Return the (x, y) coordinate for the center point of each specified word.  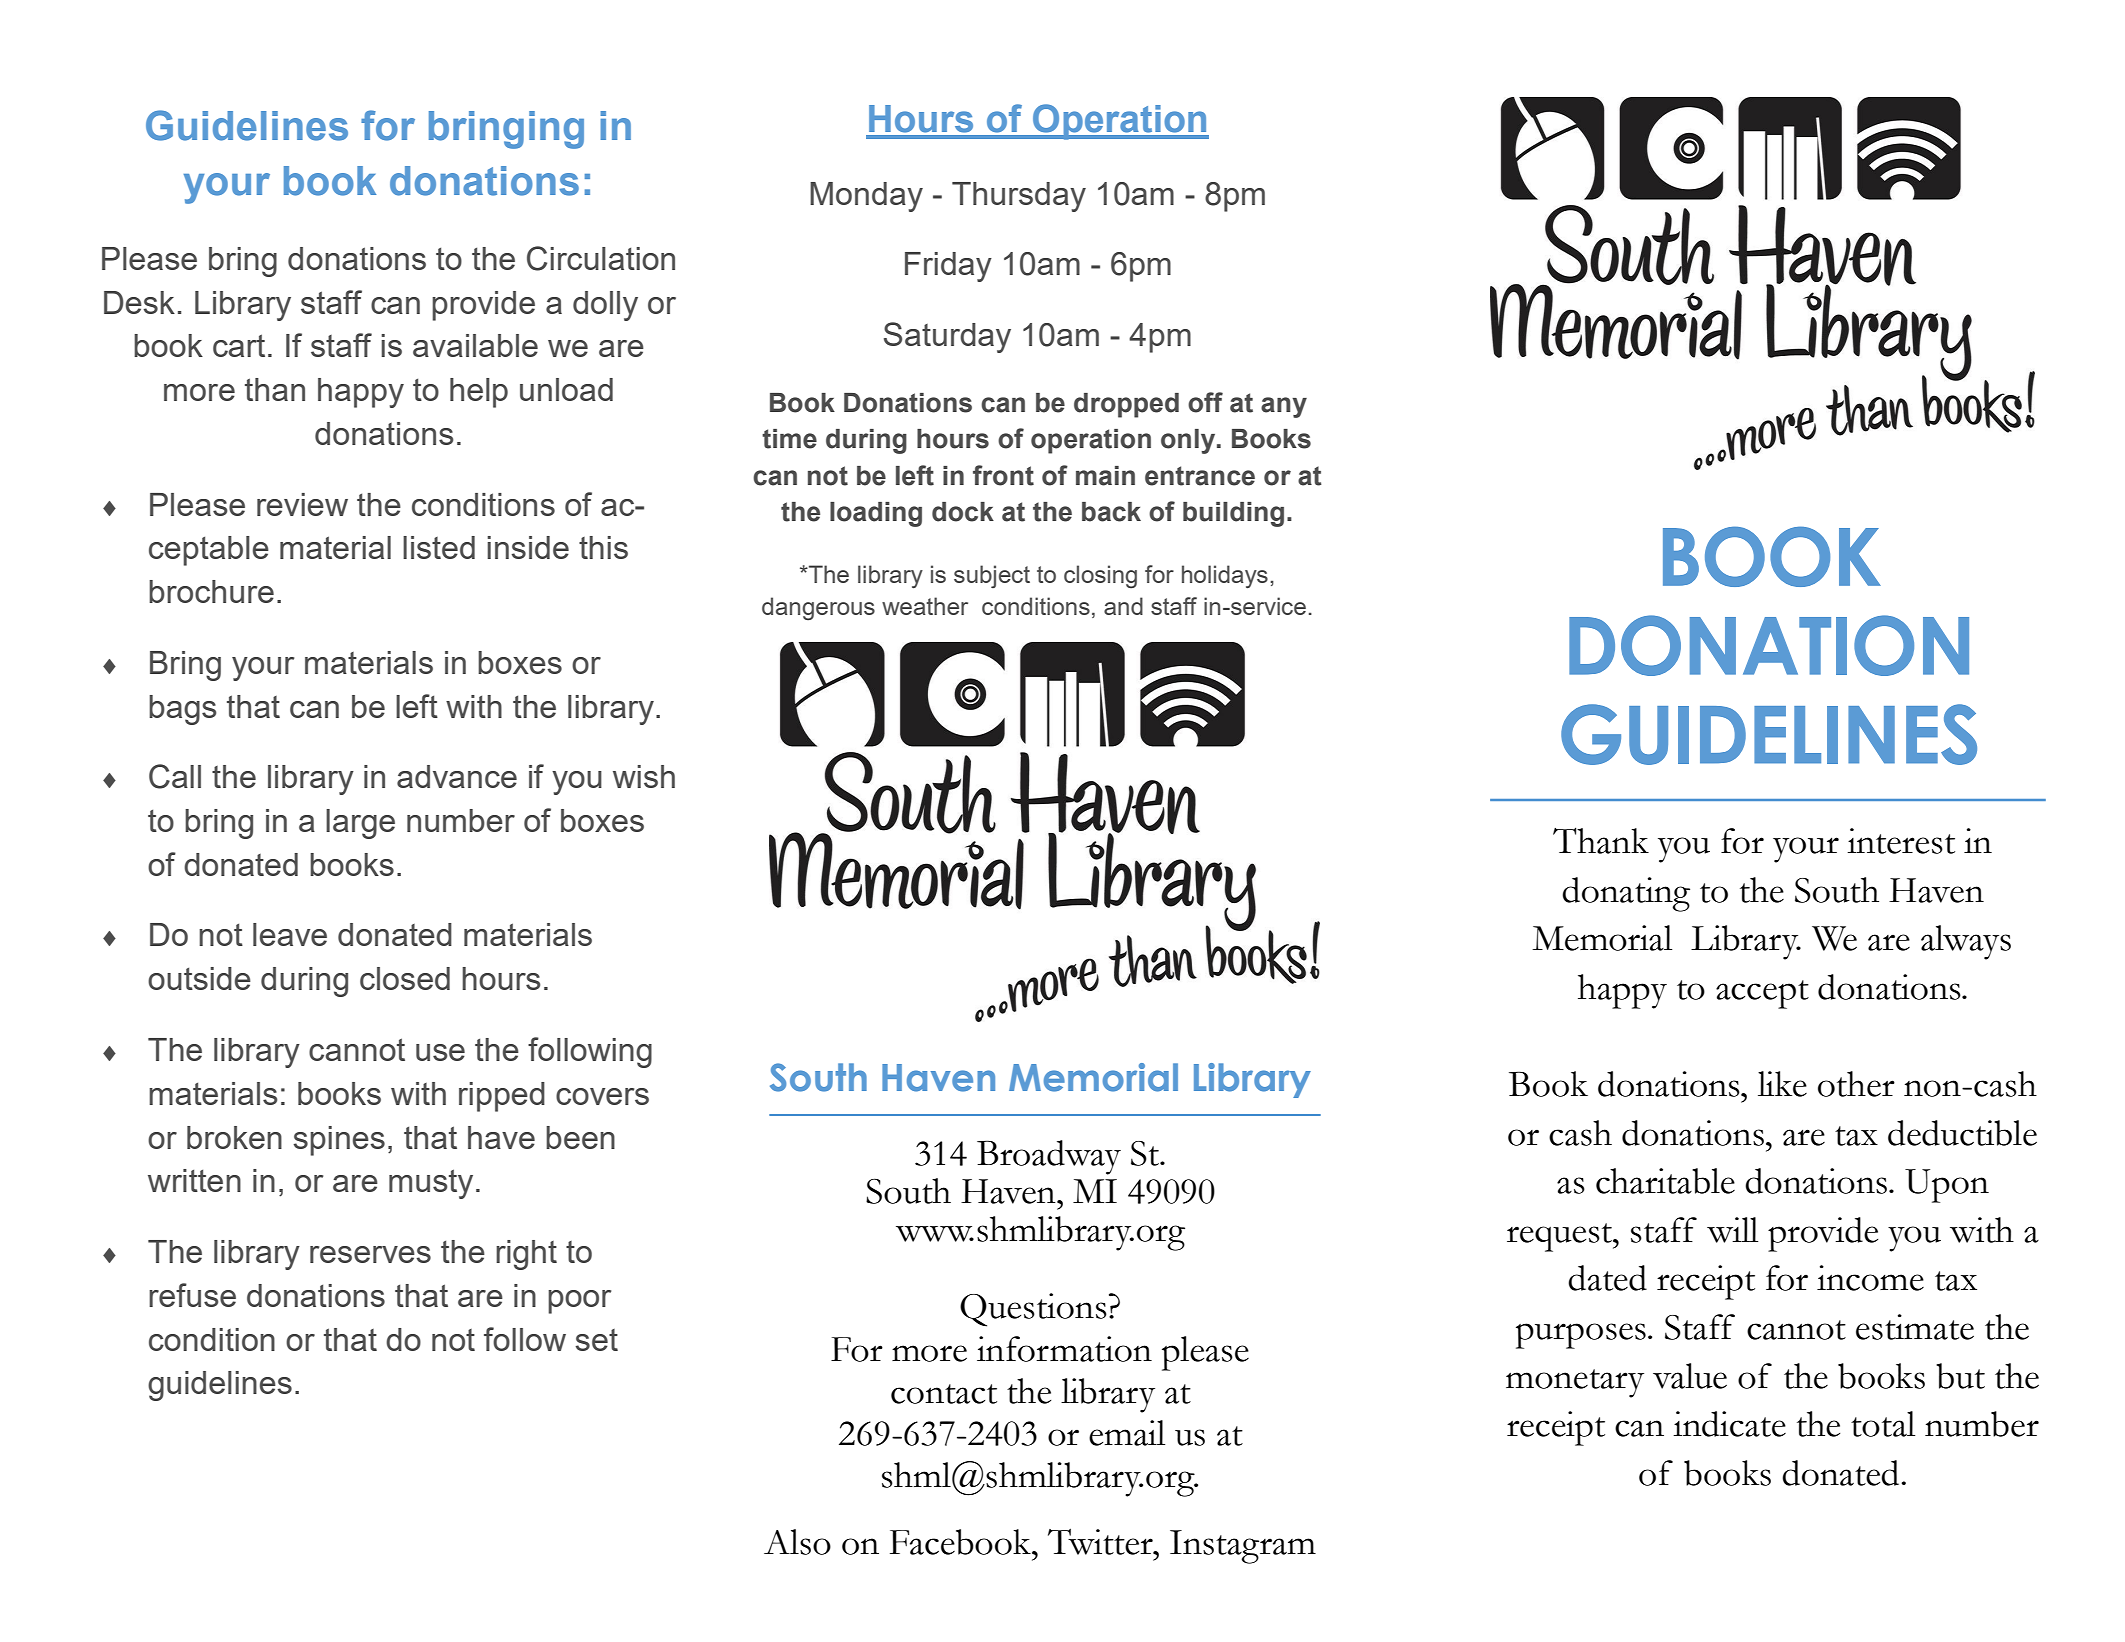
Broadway (1049, 1157)
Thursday (1019, 197)
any (1284, 407)
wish (644, 776)
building (1233, 514)
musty (431, 1184)
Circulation (601, 258)
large (360, 824)
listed (439, 547)
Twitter (1101, 1541)
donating (1626, 894)
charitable (1665, 1181)
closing (1100, 577)
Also (797, 1542)
